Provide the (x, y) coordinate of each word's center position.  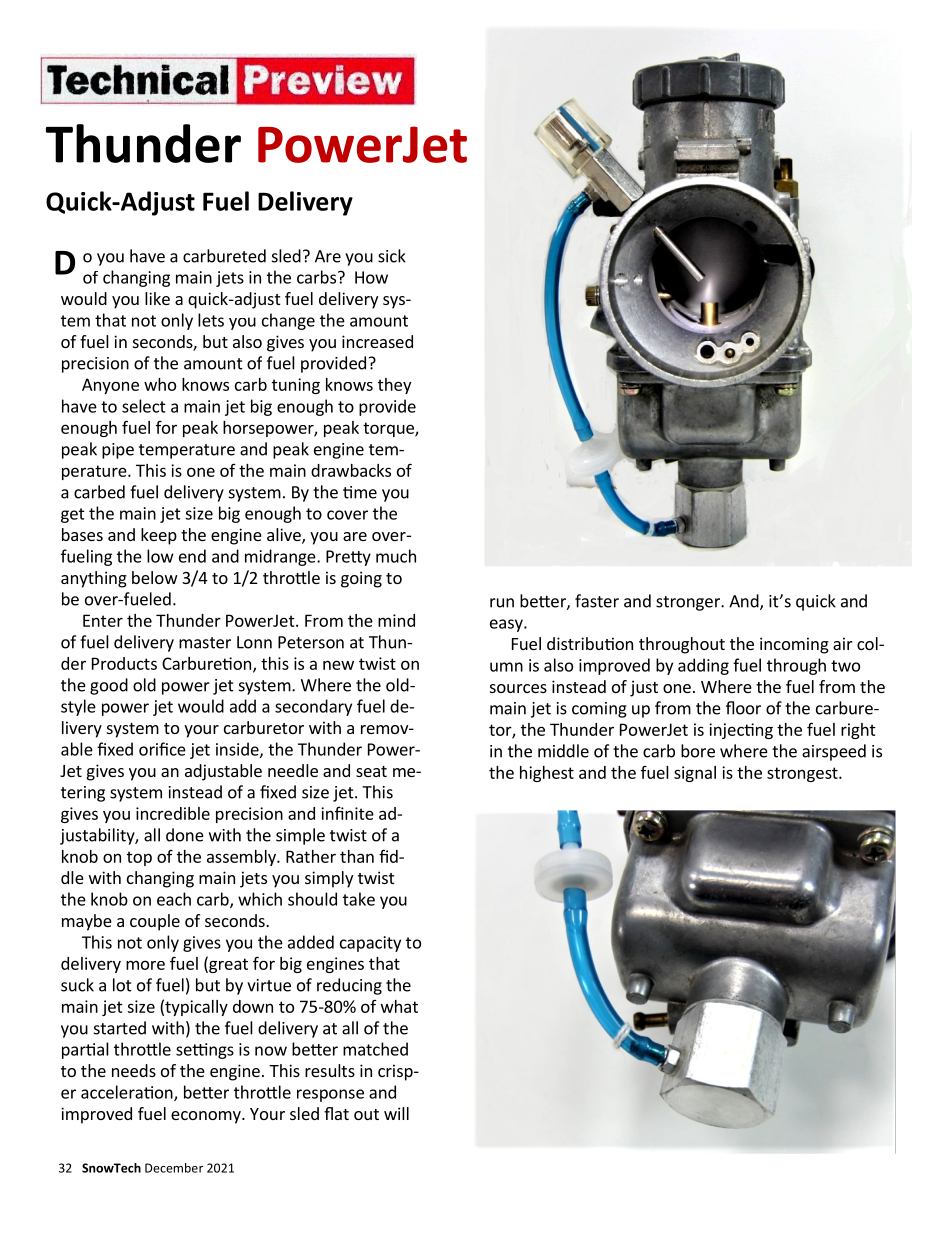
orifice (162, 749)
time (360, 492)
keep (159, 536)
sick (392, 256)
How (371, 277)
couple (155, 922)
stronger (689, 603)
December (174, 1168)
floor (743, 708)
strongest (803, 774)
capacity (370, 944)
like (157, 298)
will (396, 1113)
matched (375, 1049)
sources (518, 688)
